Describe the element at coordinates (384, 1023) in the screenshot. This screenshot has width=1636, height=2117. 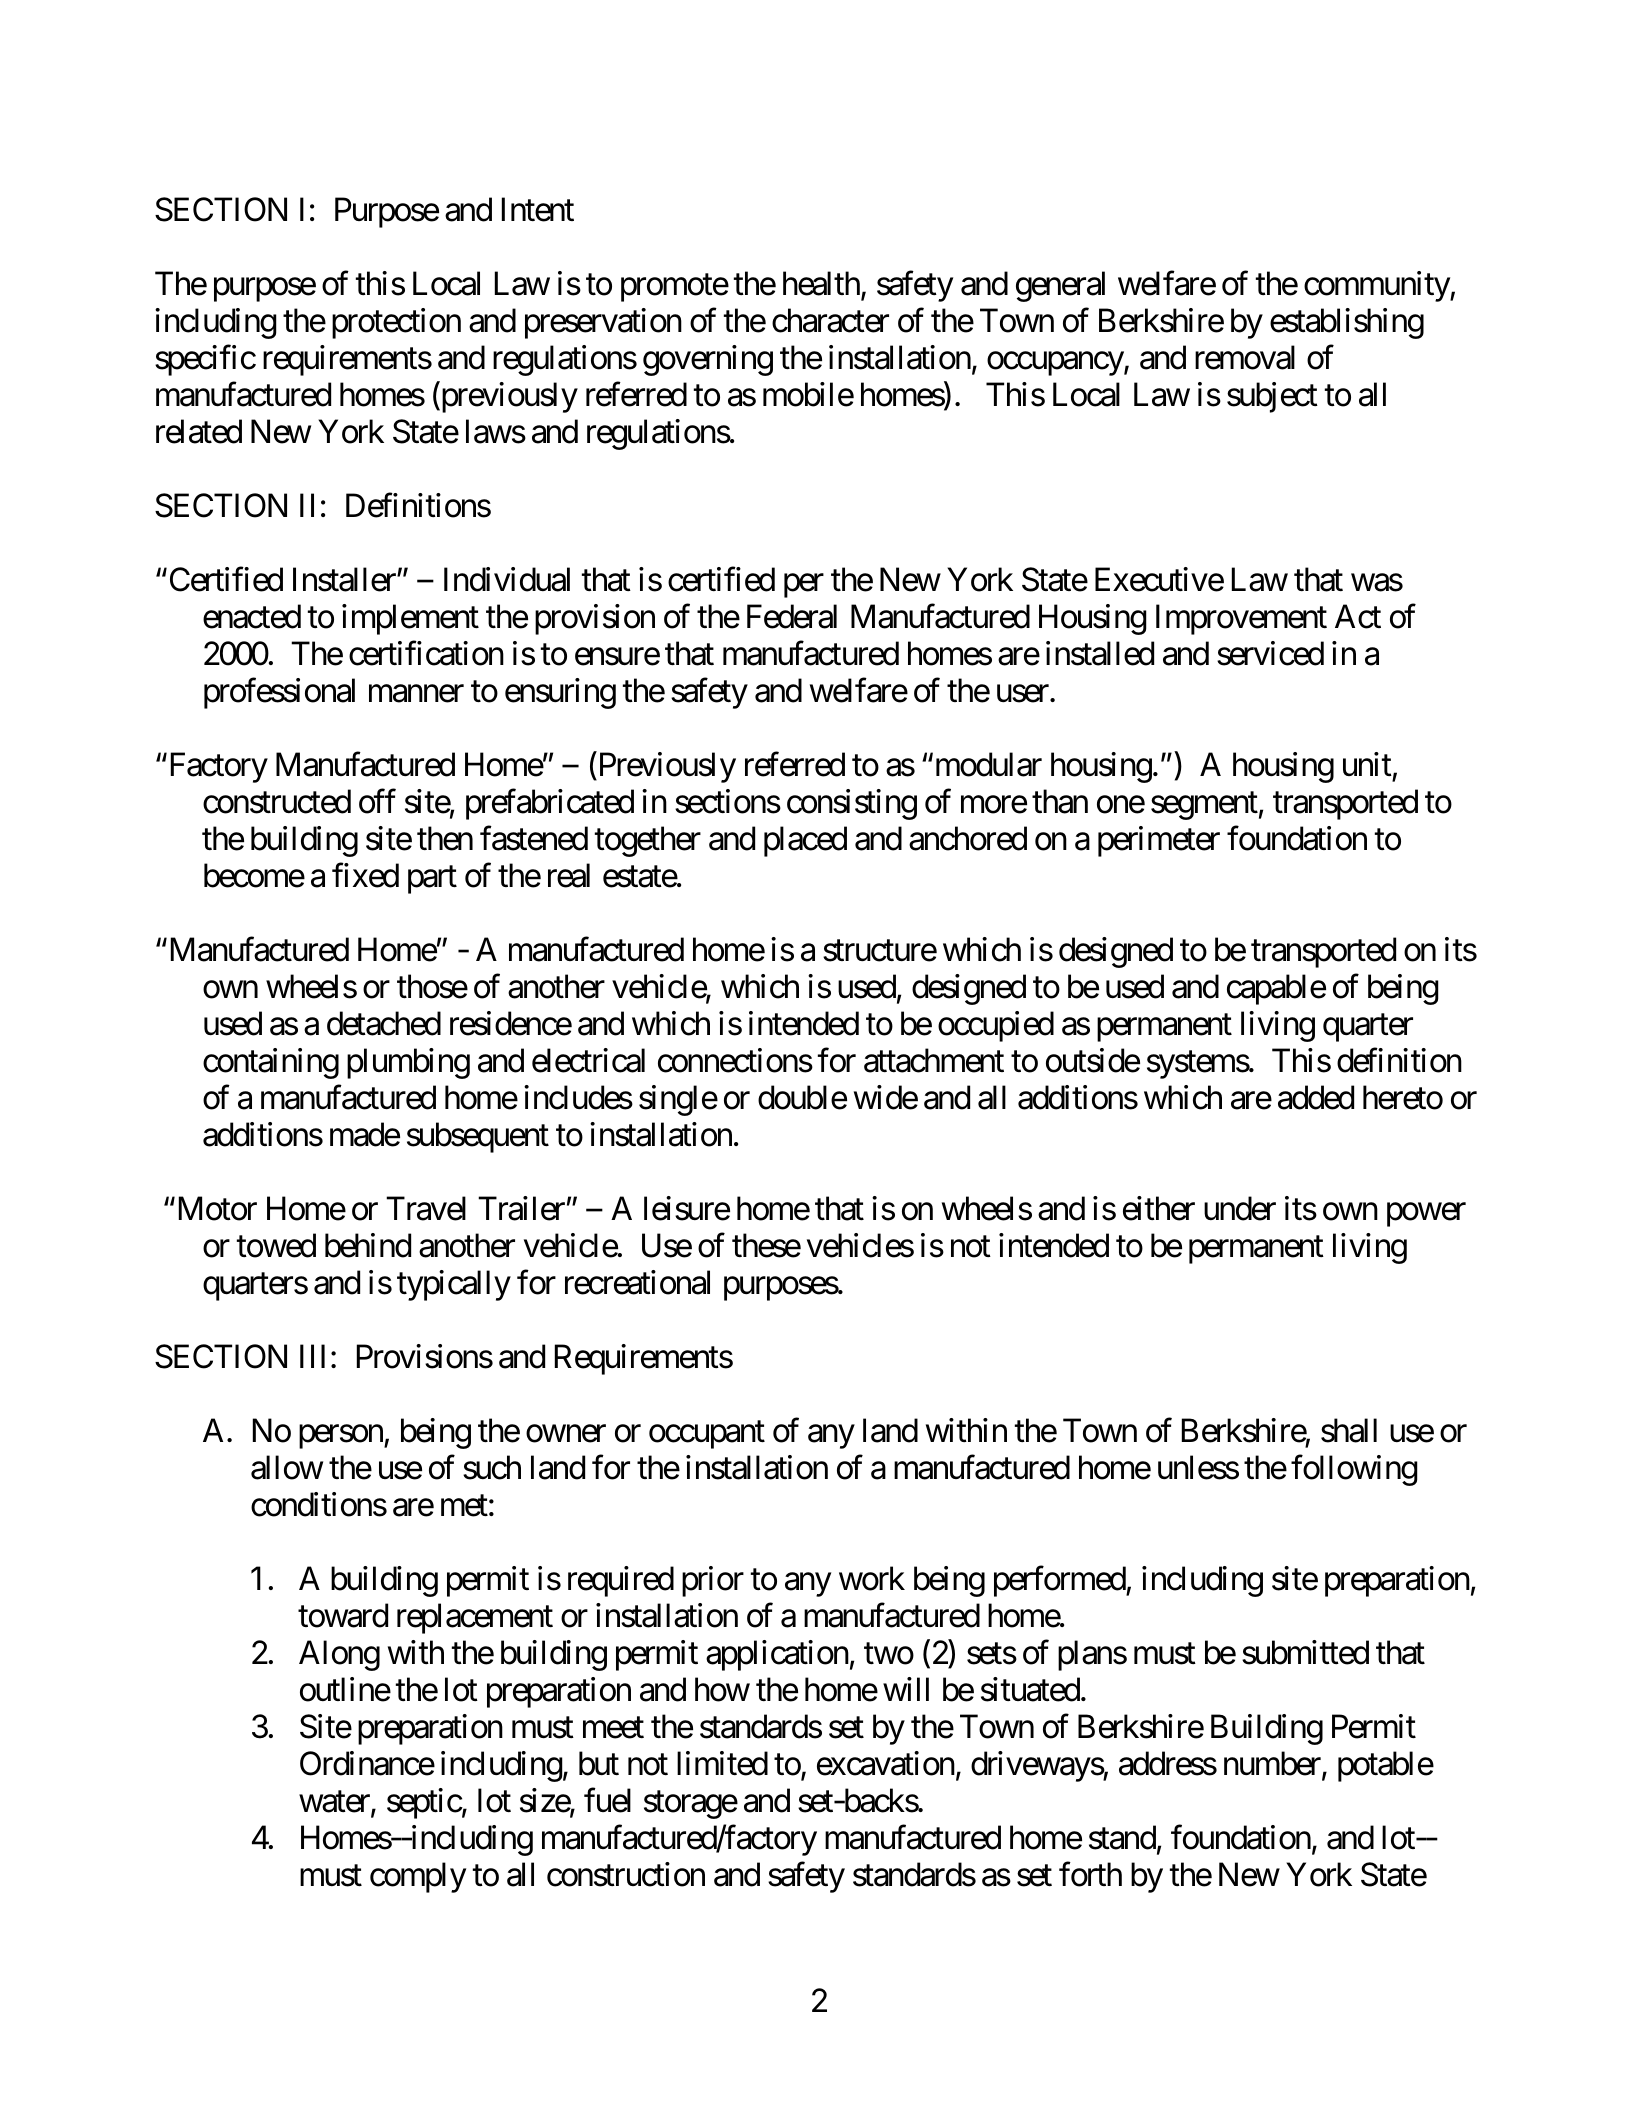
I see `detached` at that location.
